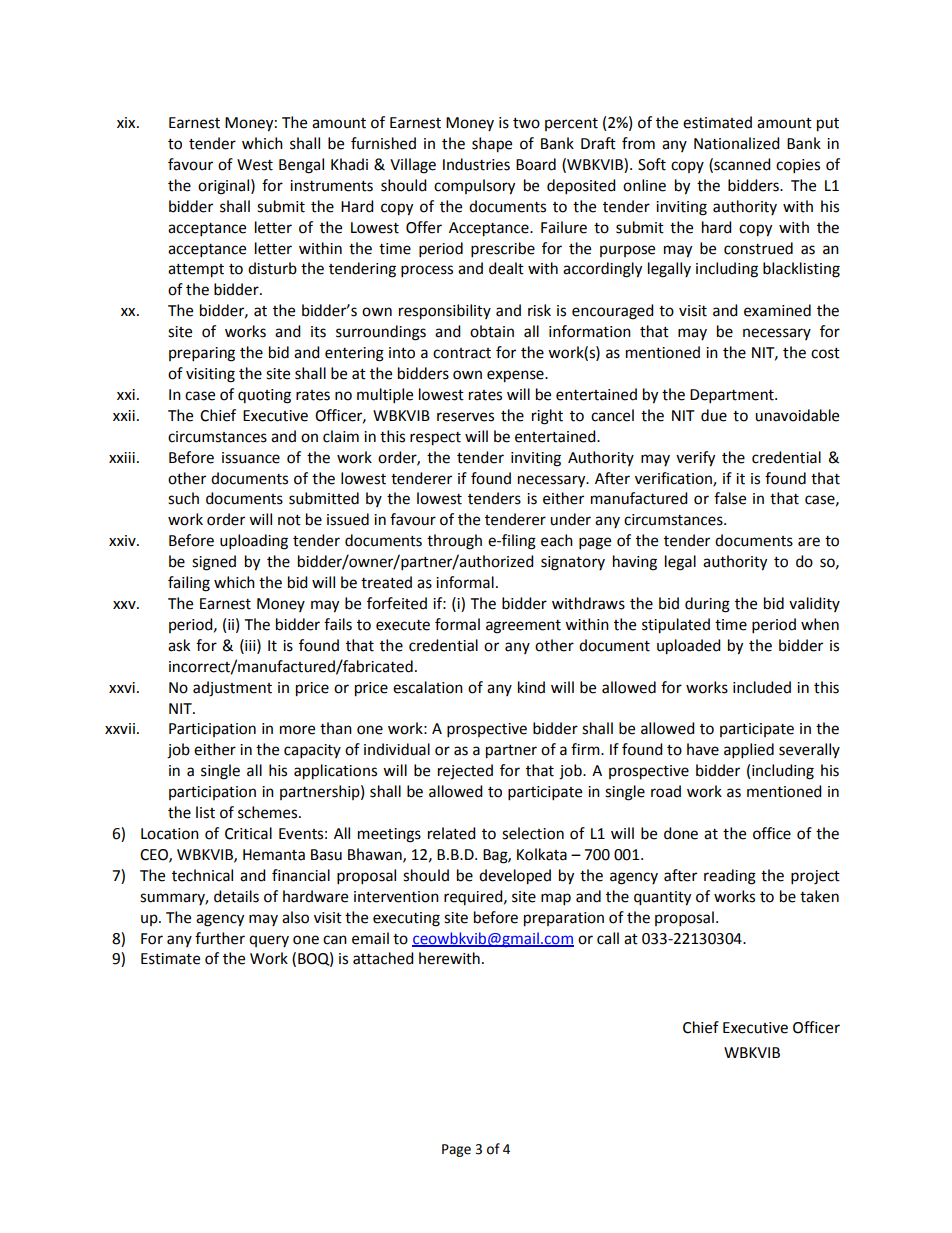  What do you see at coordinates (737, 143) in the screenshot?
I see `Nationalized` at bounding box center [737, 143].
